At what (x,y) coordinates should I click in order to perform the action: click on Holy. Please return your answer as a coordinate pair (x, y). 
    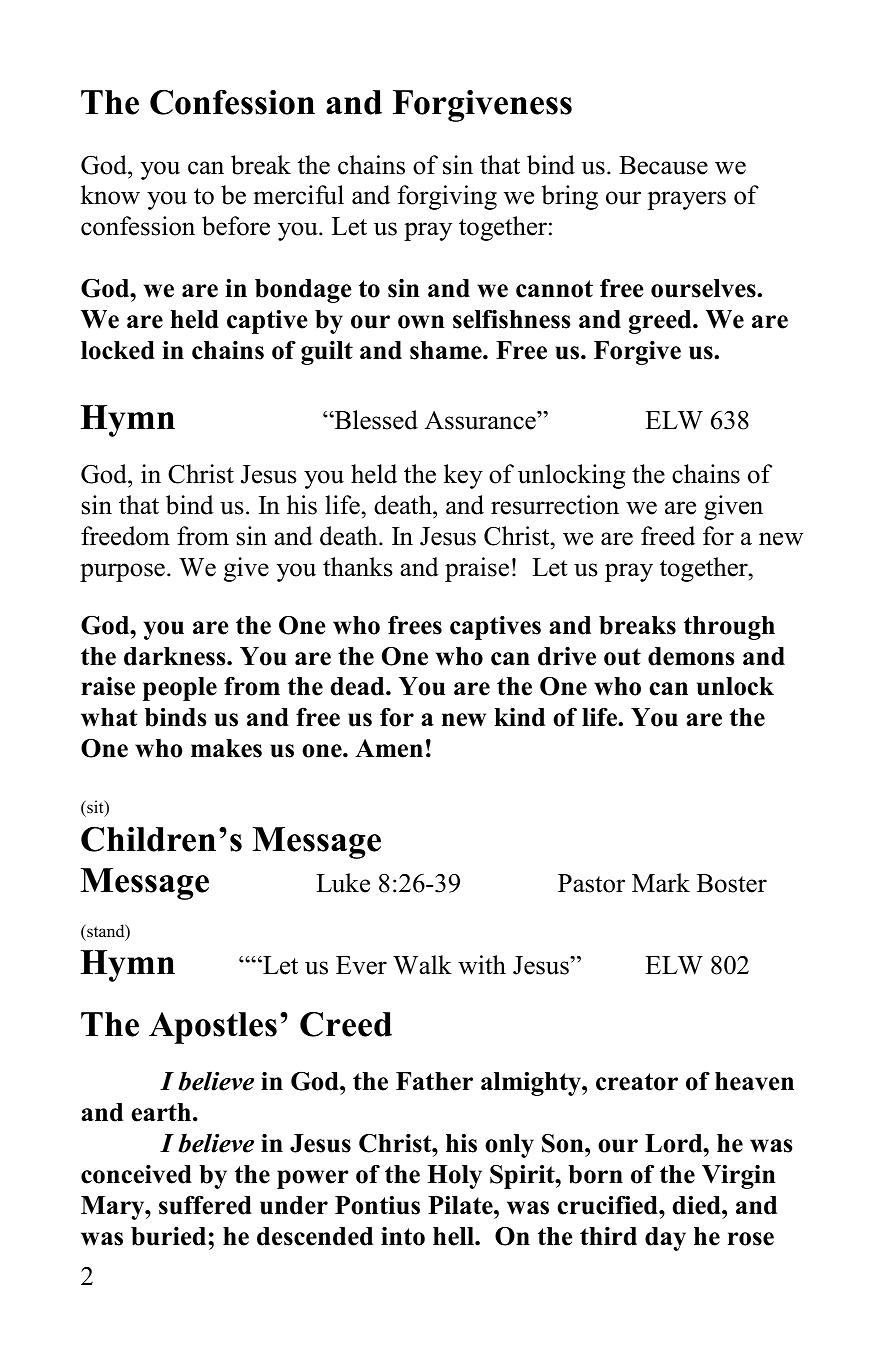
    Looking at the image, I should click on (454, 1177).
